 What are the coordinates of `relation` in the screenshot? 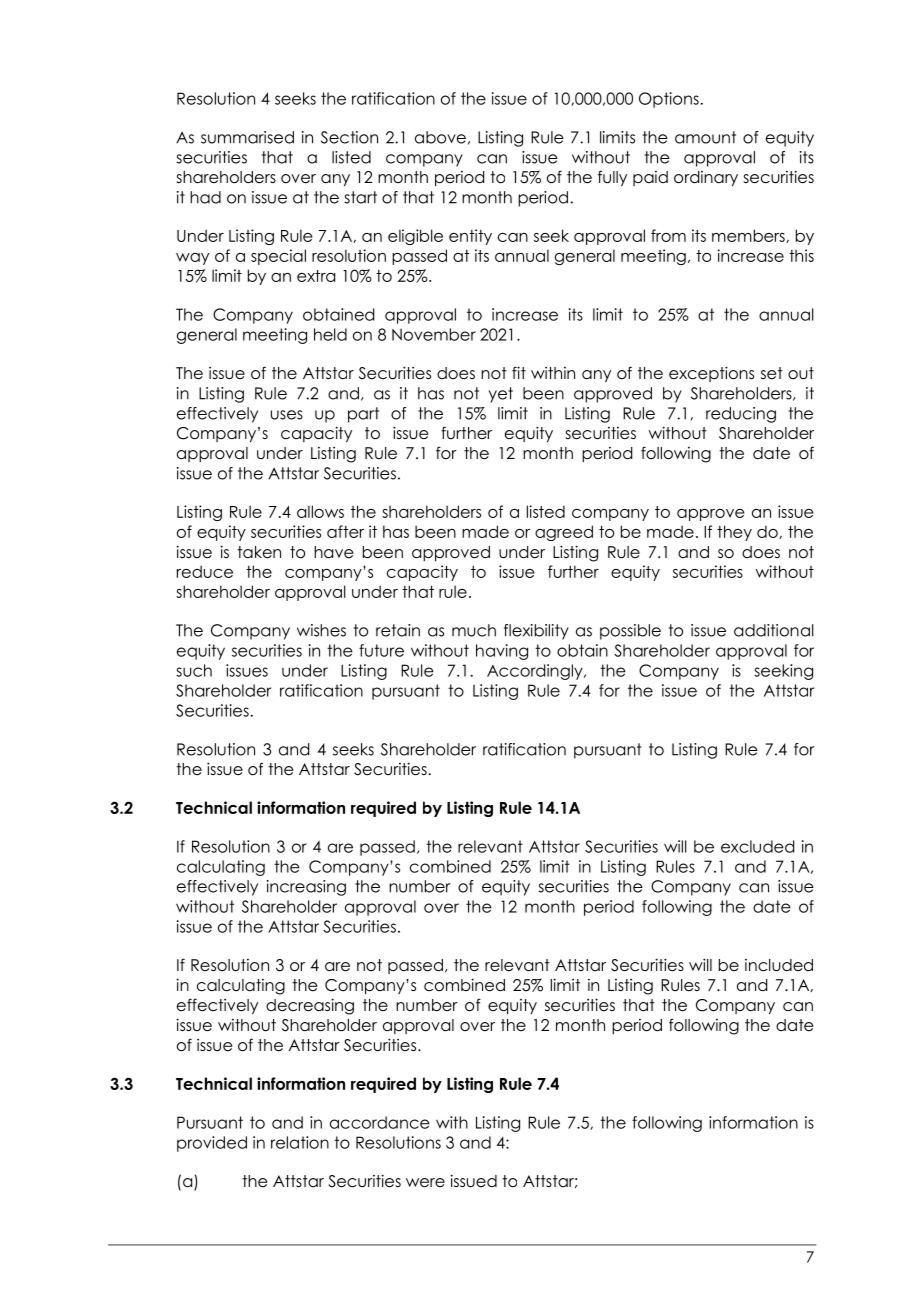 It's located at (300, 1142).
